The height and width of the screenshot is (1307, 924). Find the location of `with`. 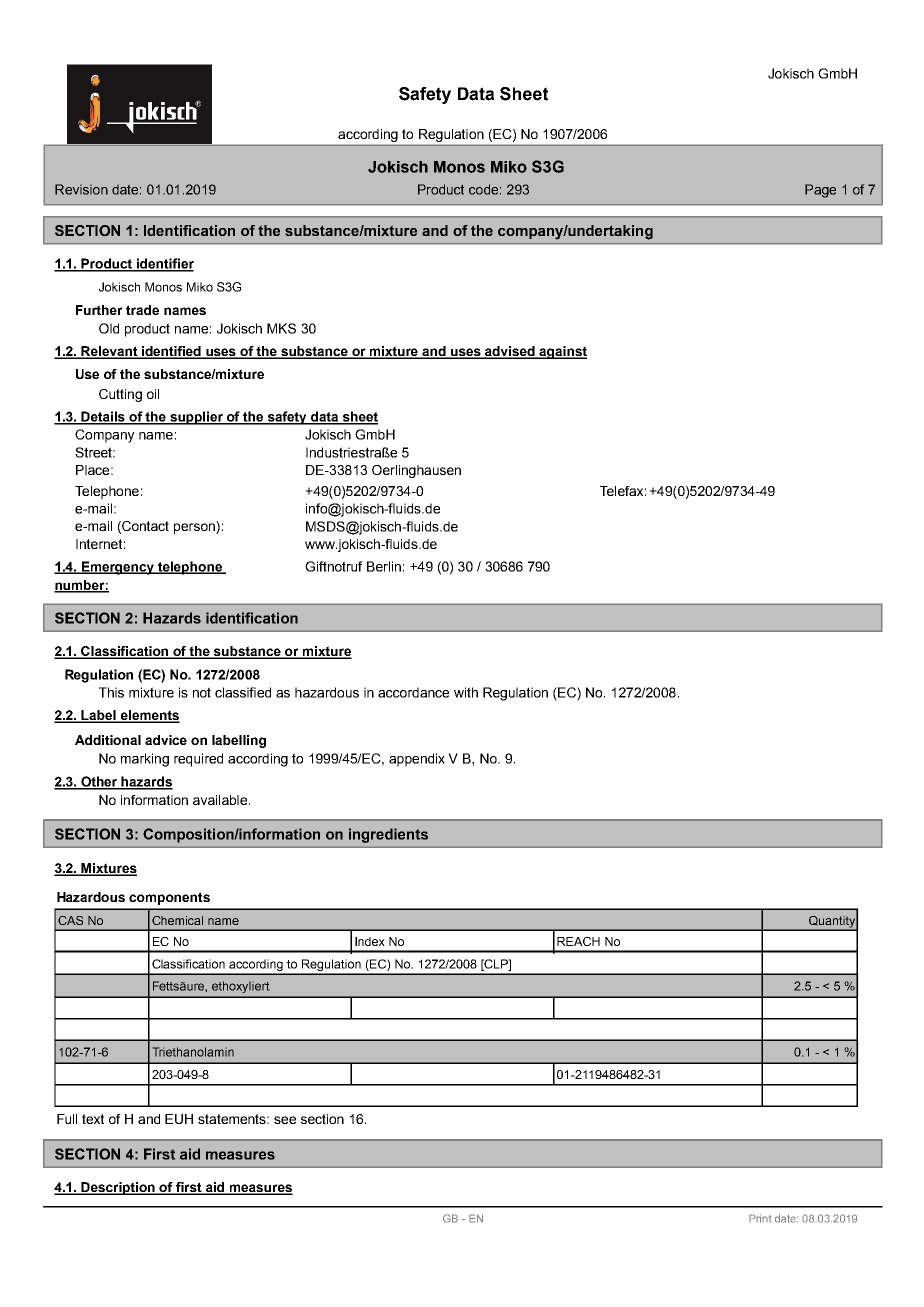

with is located at coordinates (466, 692).
